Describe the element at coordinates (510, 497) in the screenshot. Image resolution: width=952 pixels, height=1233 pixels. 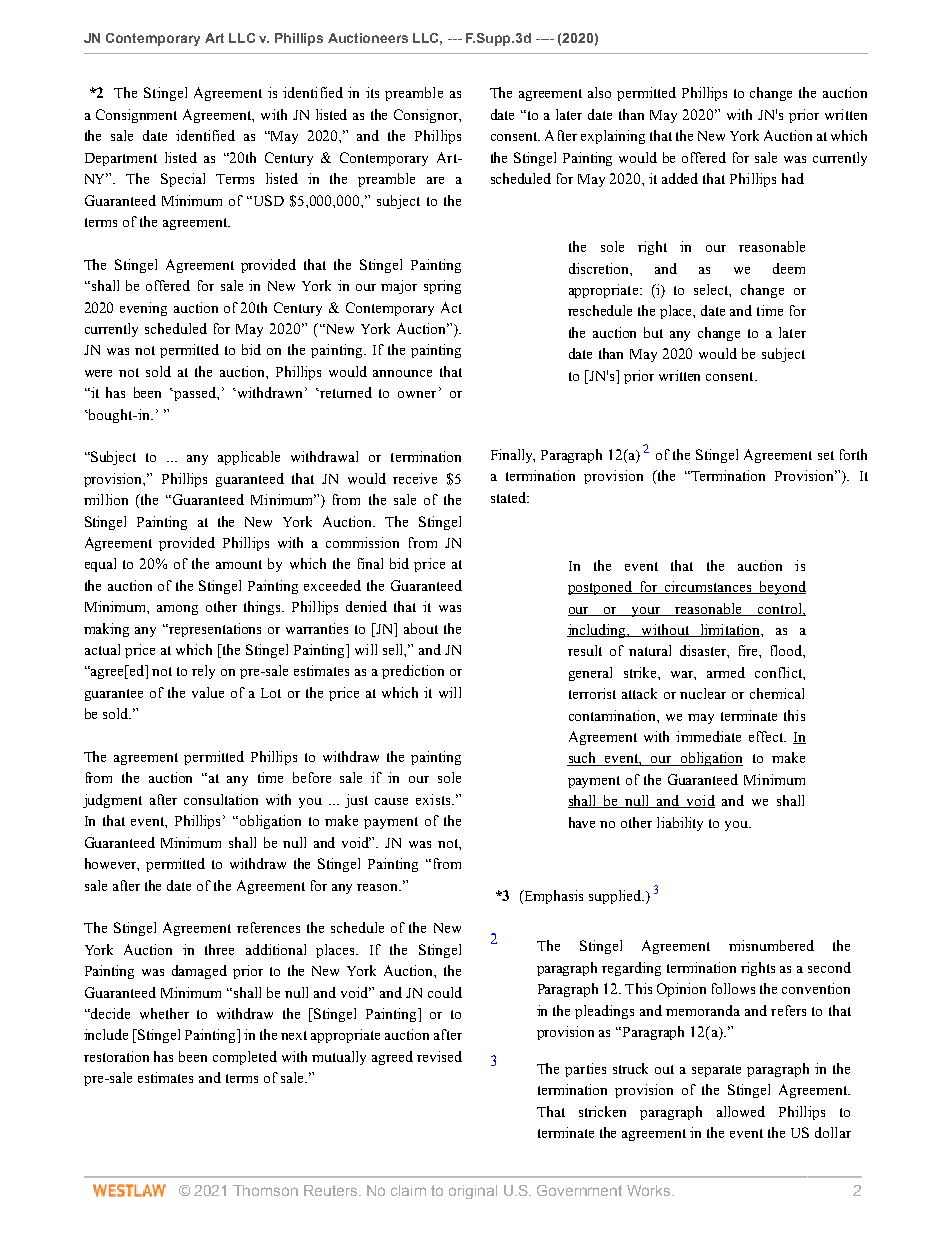
I see `stated` at that location.
